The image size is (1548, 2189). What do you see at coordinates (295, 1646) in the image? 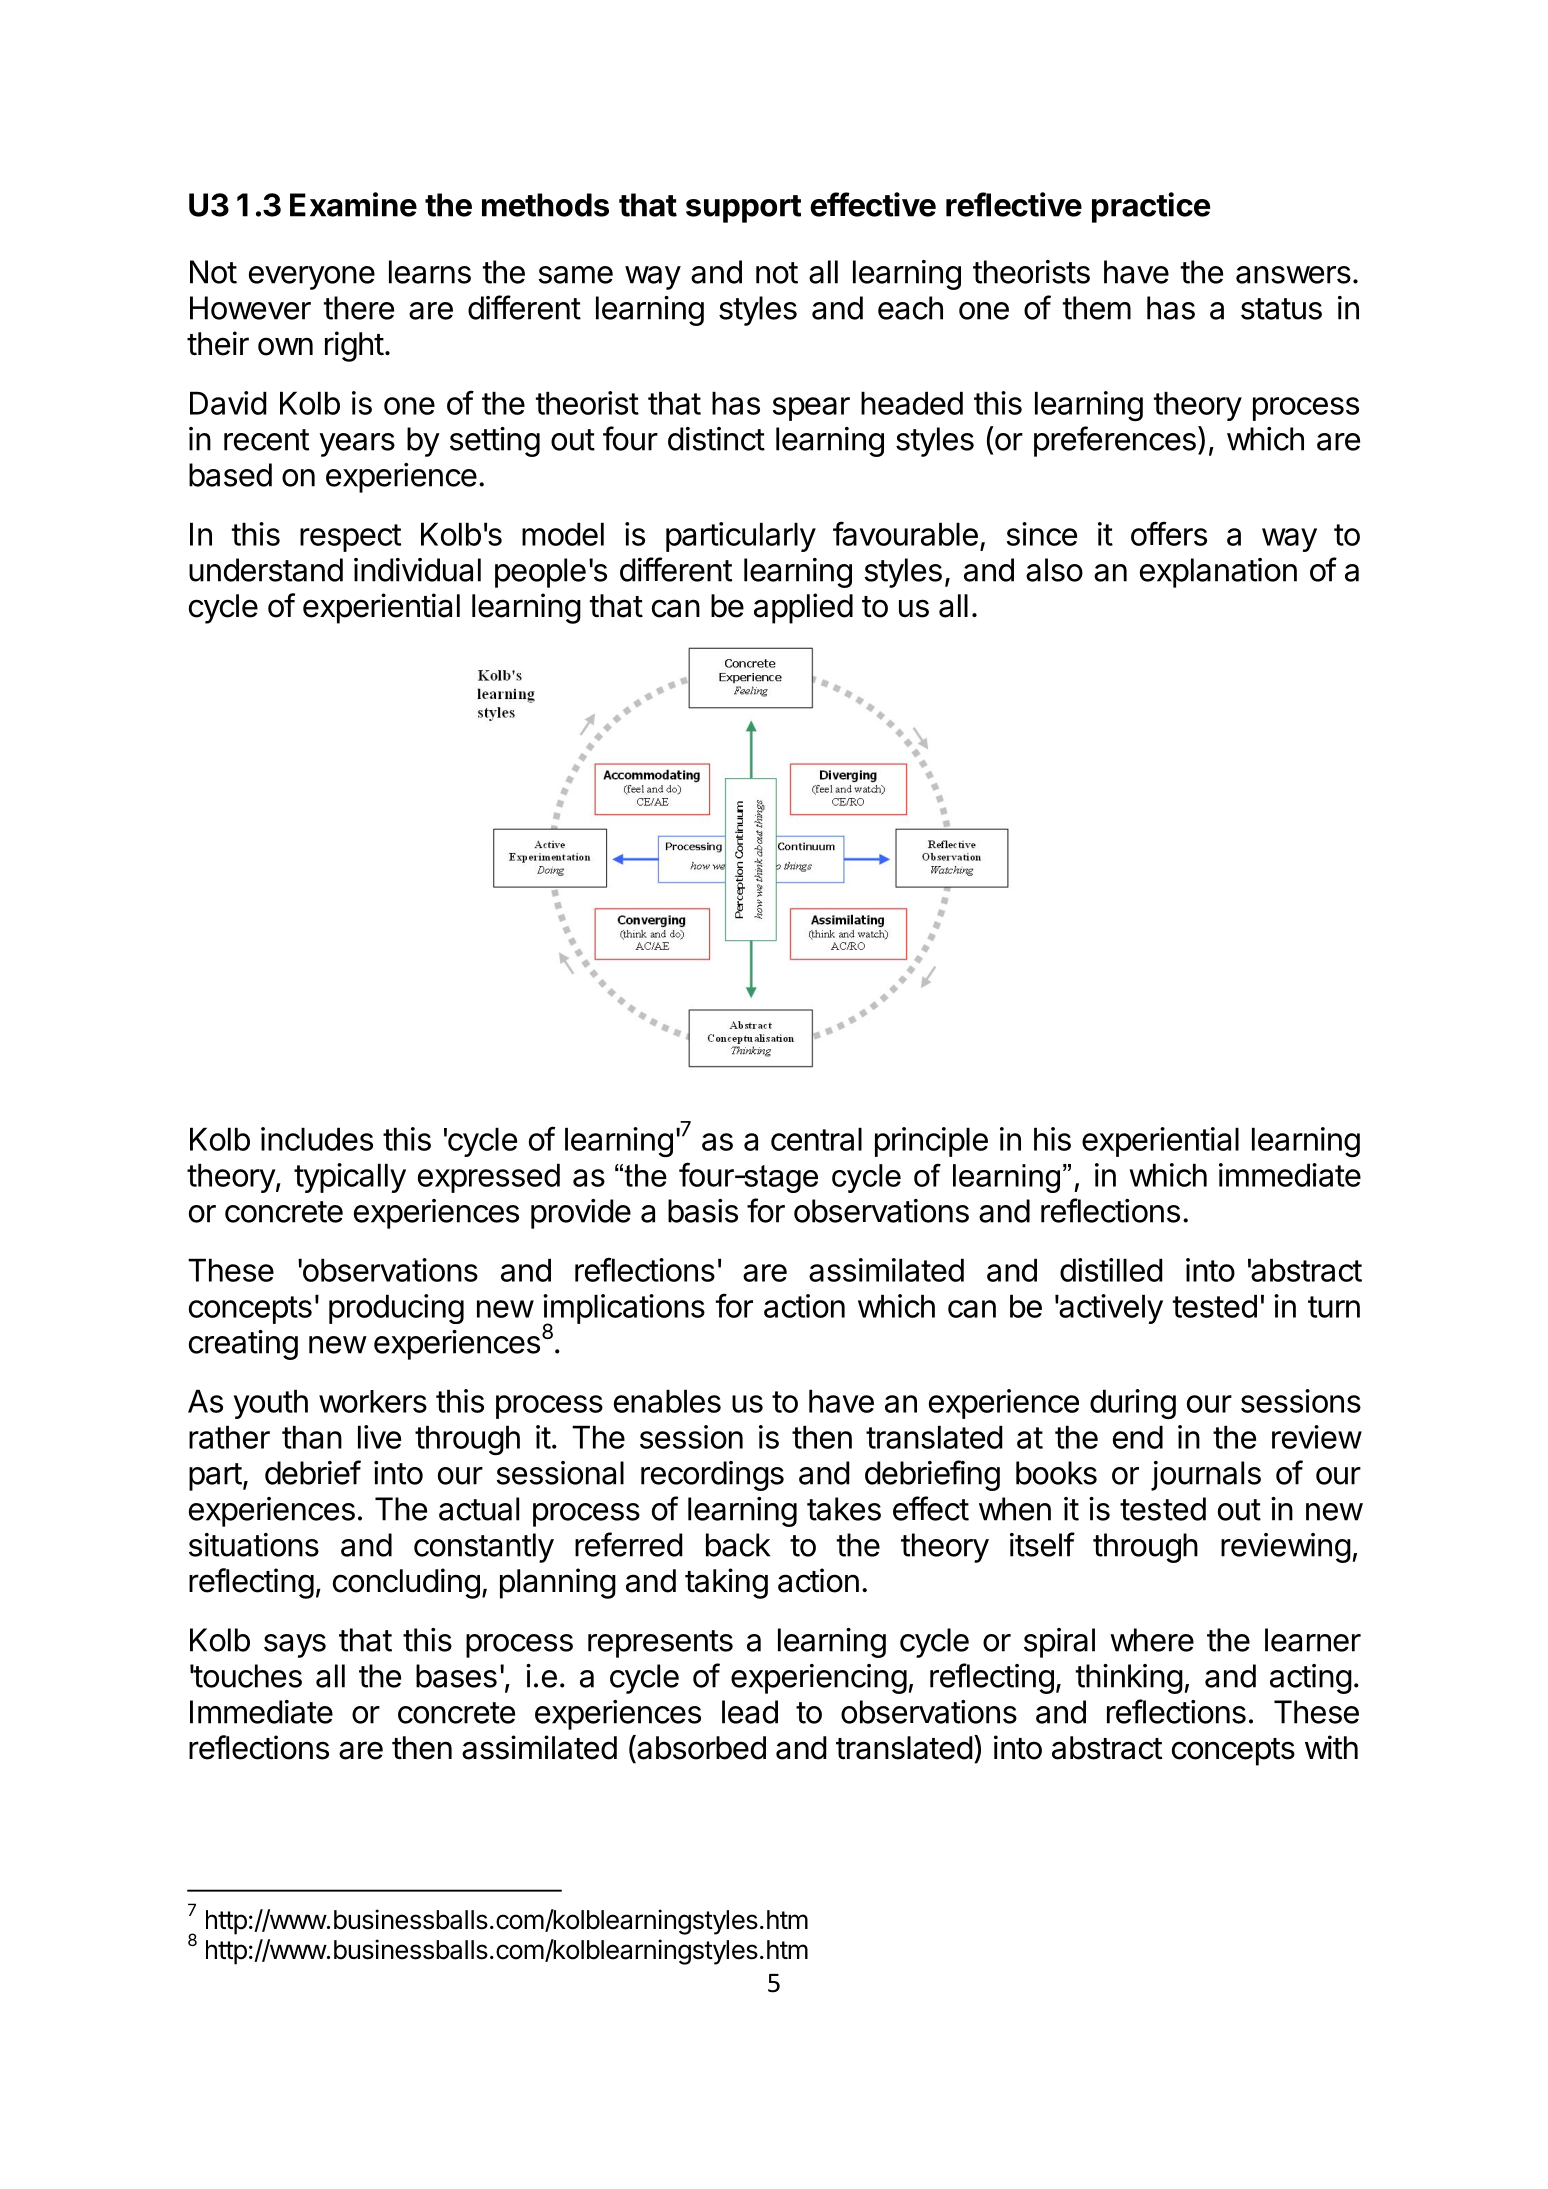
I see `says` at bounding box center [295, 1646].
